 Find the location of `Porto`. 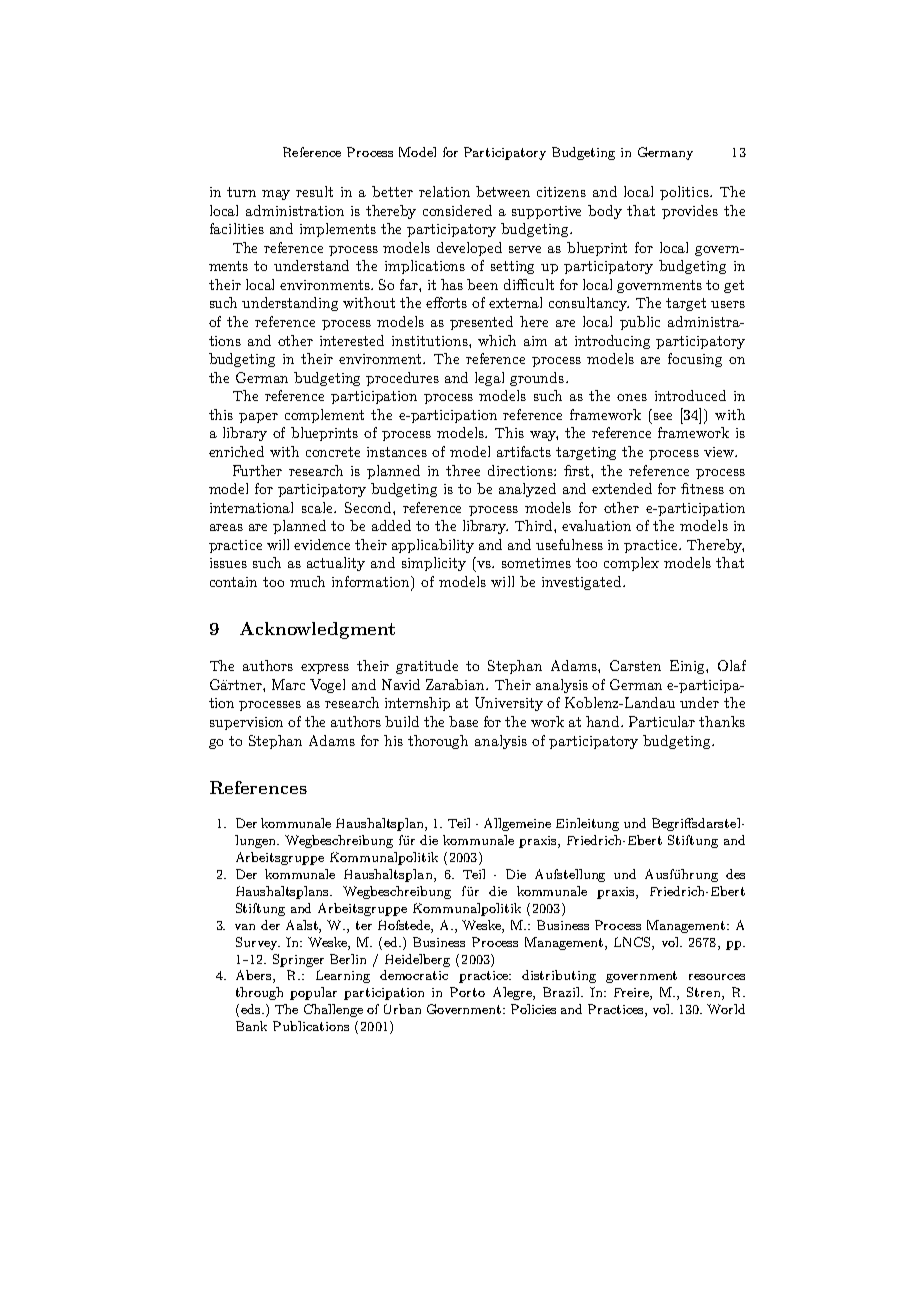

Porto is located at coordinates (467, 992).
